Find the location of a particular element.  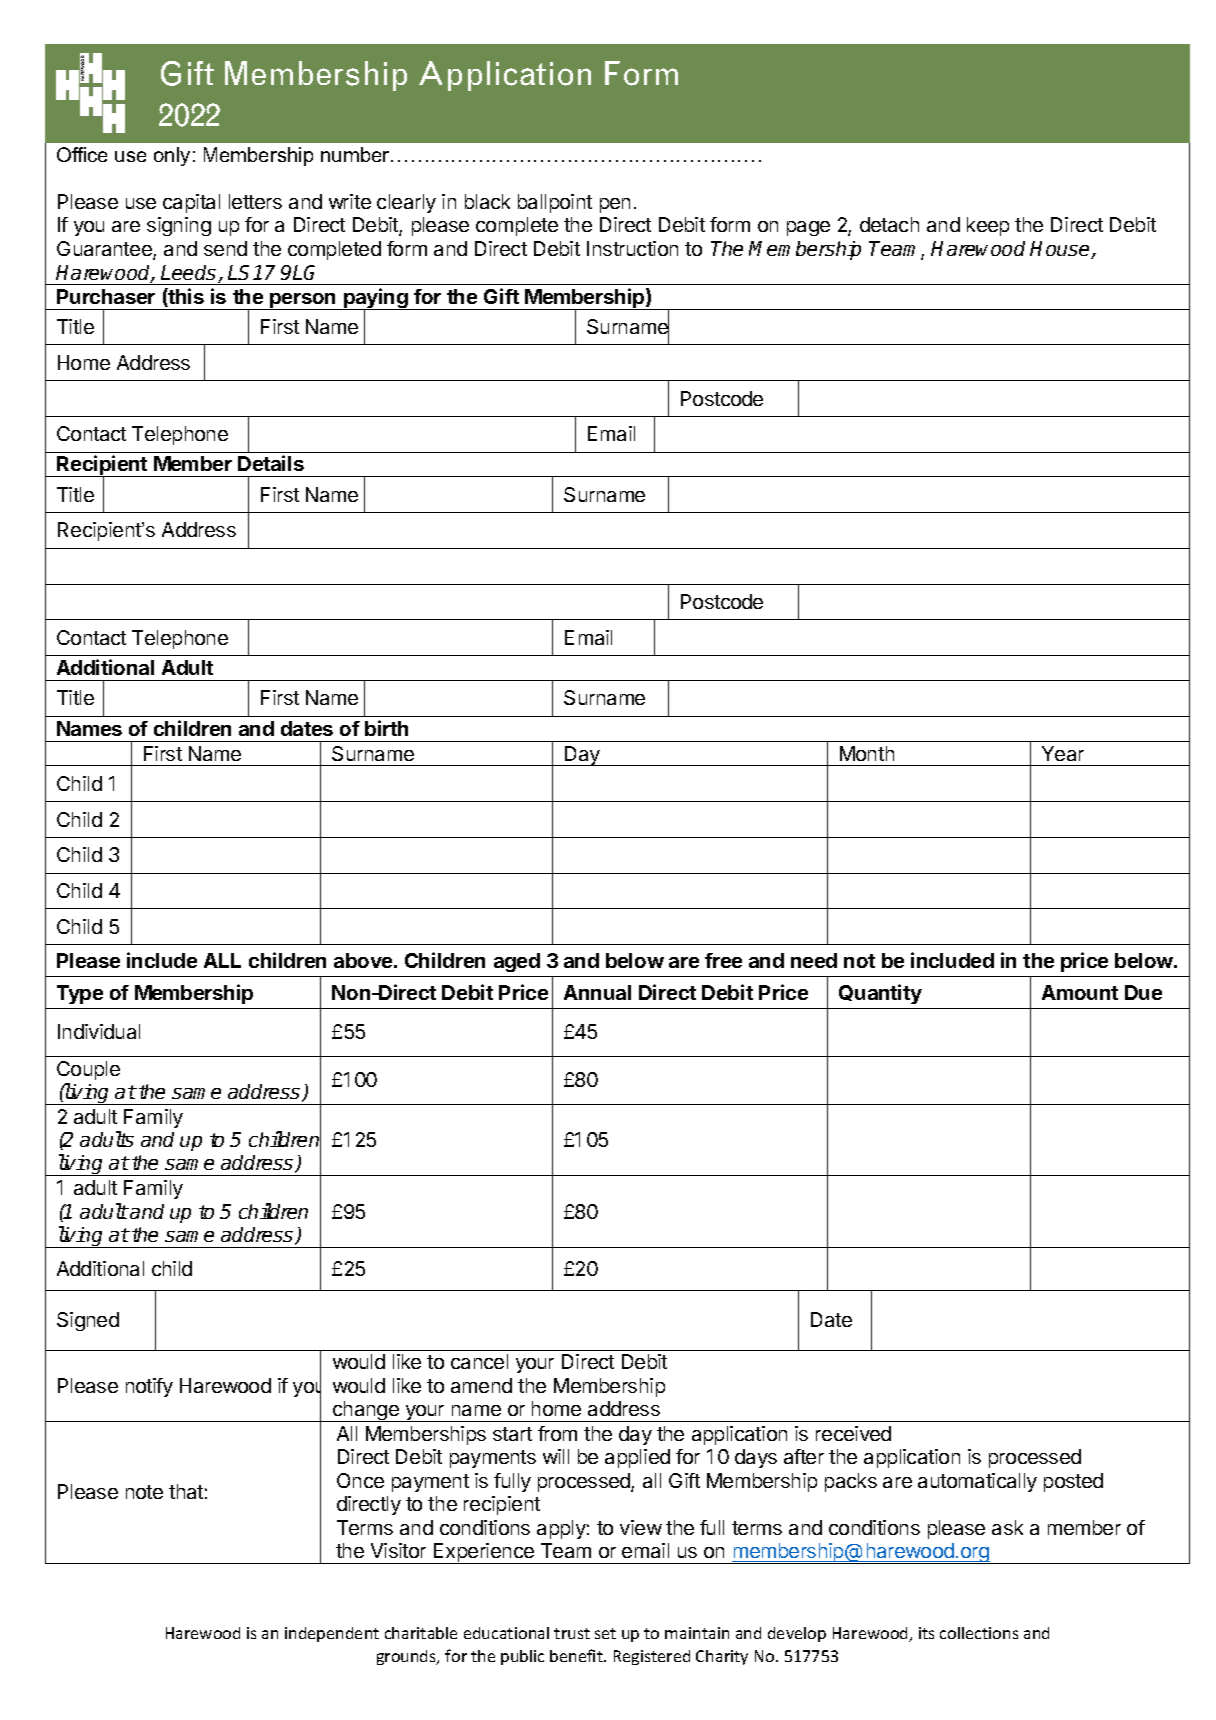

received is located at coordinates (853, 1433).
